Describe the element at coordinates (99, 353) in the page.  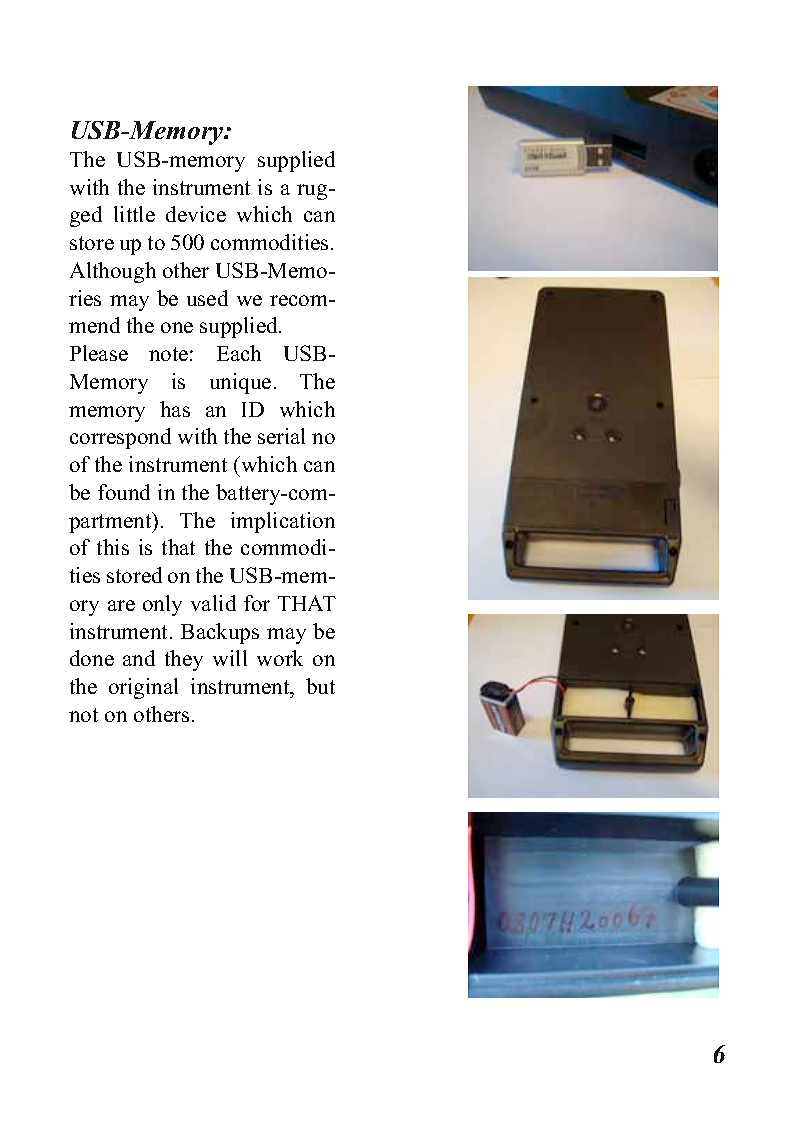
I see `Please` at that location.
